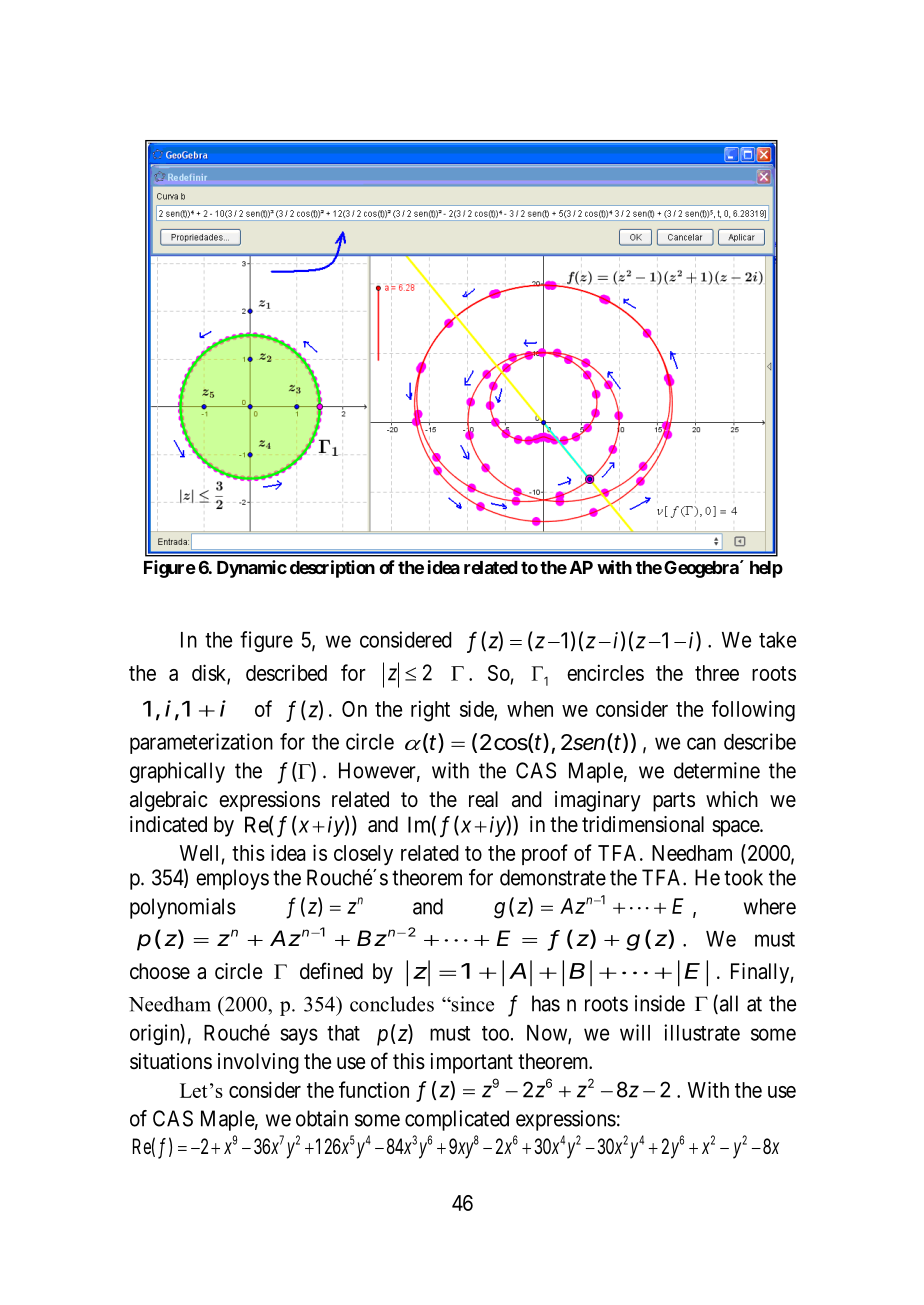 Image resolution: width=924 pixels, height=1305 pixels. I want to click on description, so click(332, 569).
